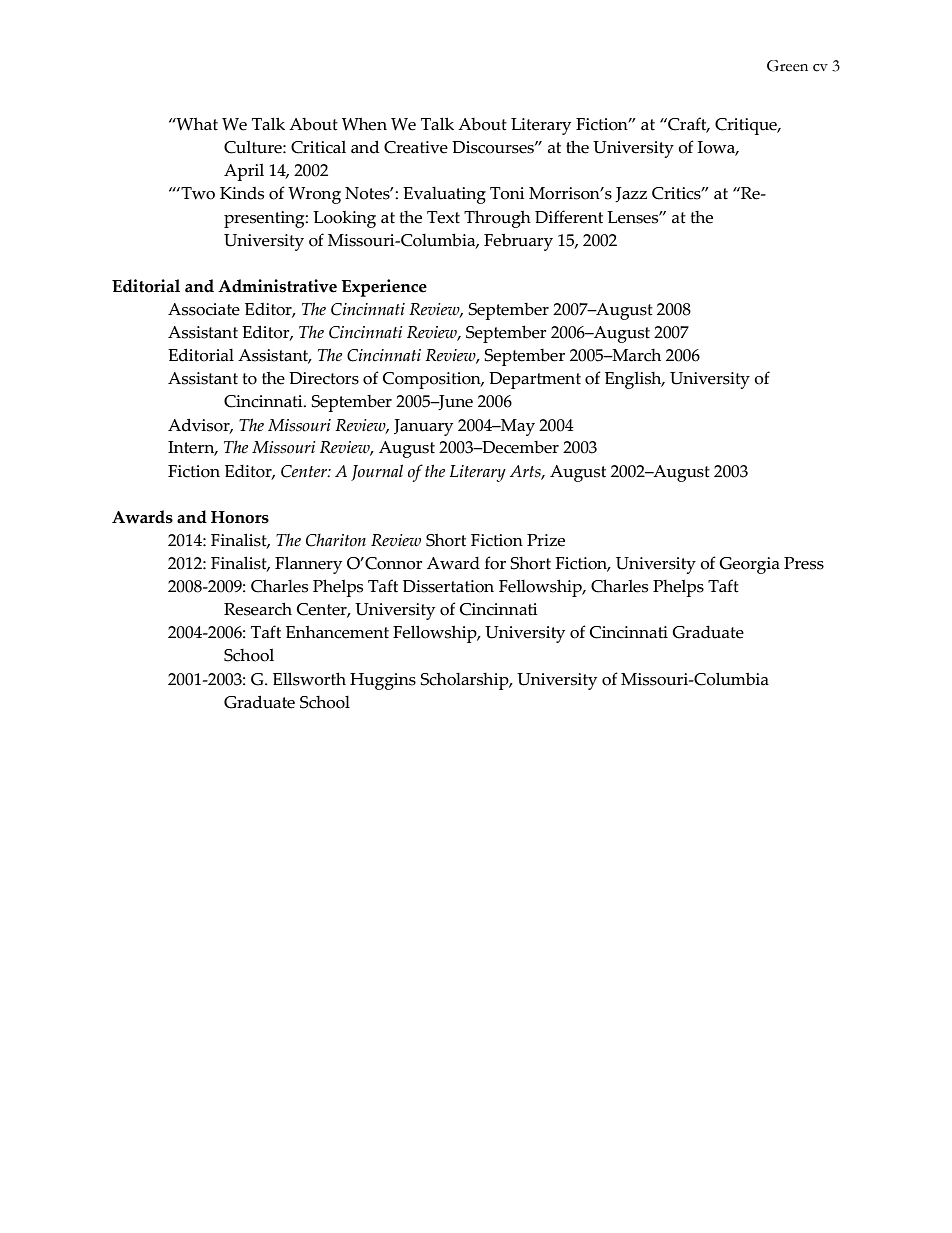  What do you see at coordinates (749, 565) in the document?
I see `Georgia` at bounding box center [749, 565].
